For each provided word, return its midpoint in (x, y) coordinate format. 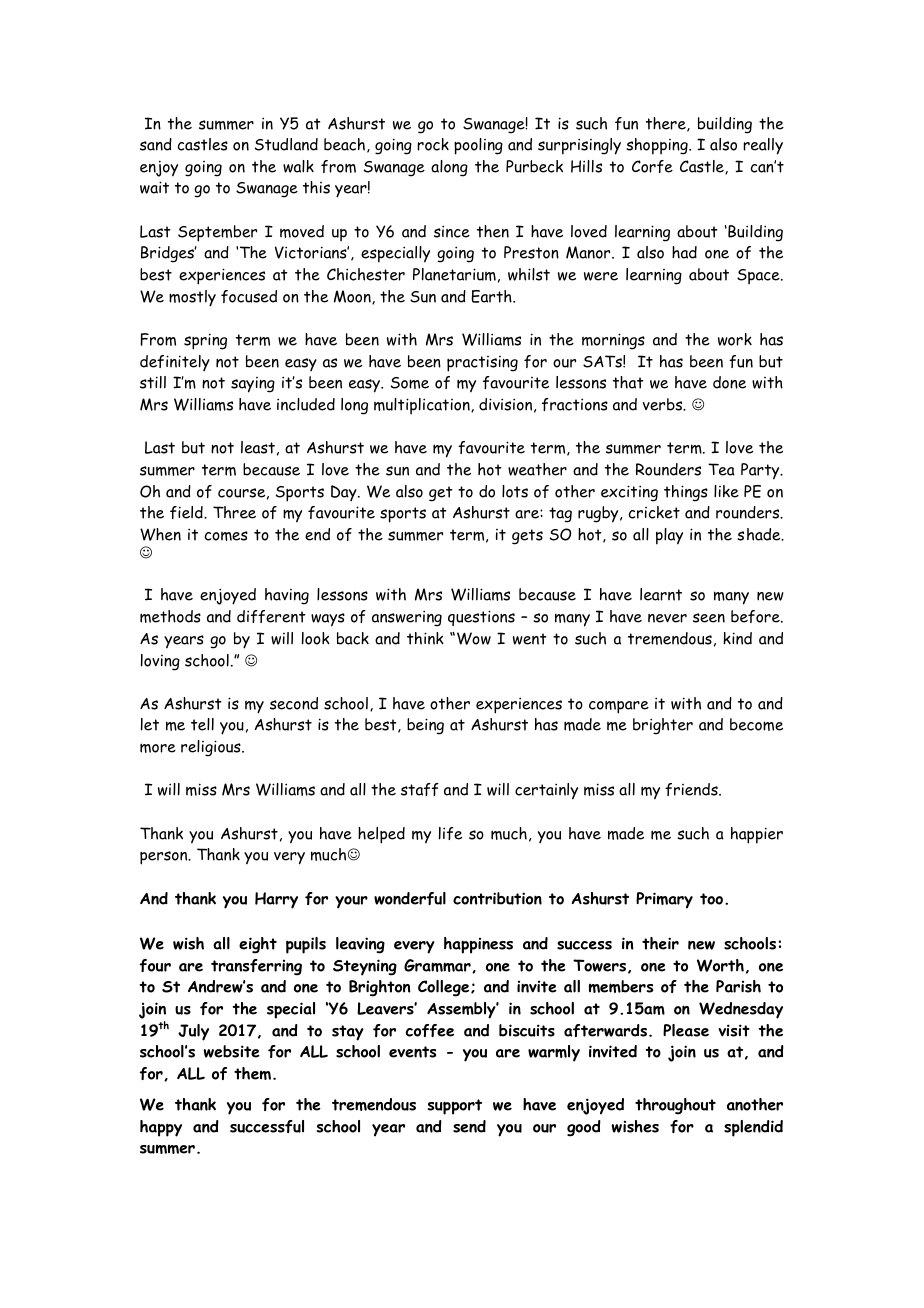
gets (527, 537)
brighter (663, 726)
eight (258, 945)
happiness (478, 945)
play (669, 536)
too (713, 899)
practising (482, 364)
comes (226, 536)
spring (205, 341)
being (425, 726)
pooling (478, 146)
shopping (658, 146)
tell (202, 724)
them (254, 1073)
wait (154, 187)
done (729, 382)
